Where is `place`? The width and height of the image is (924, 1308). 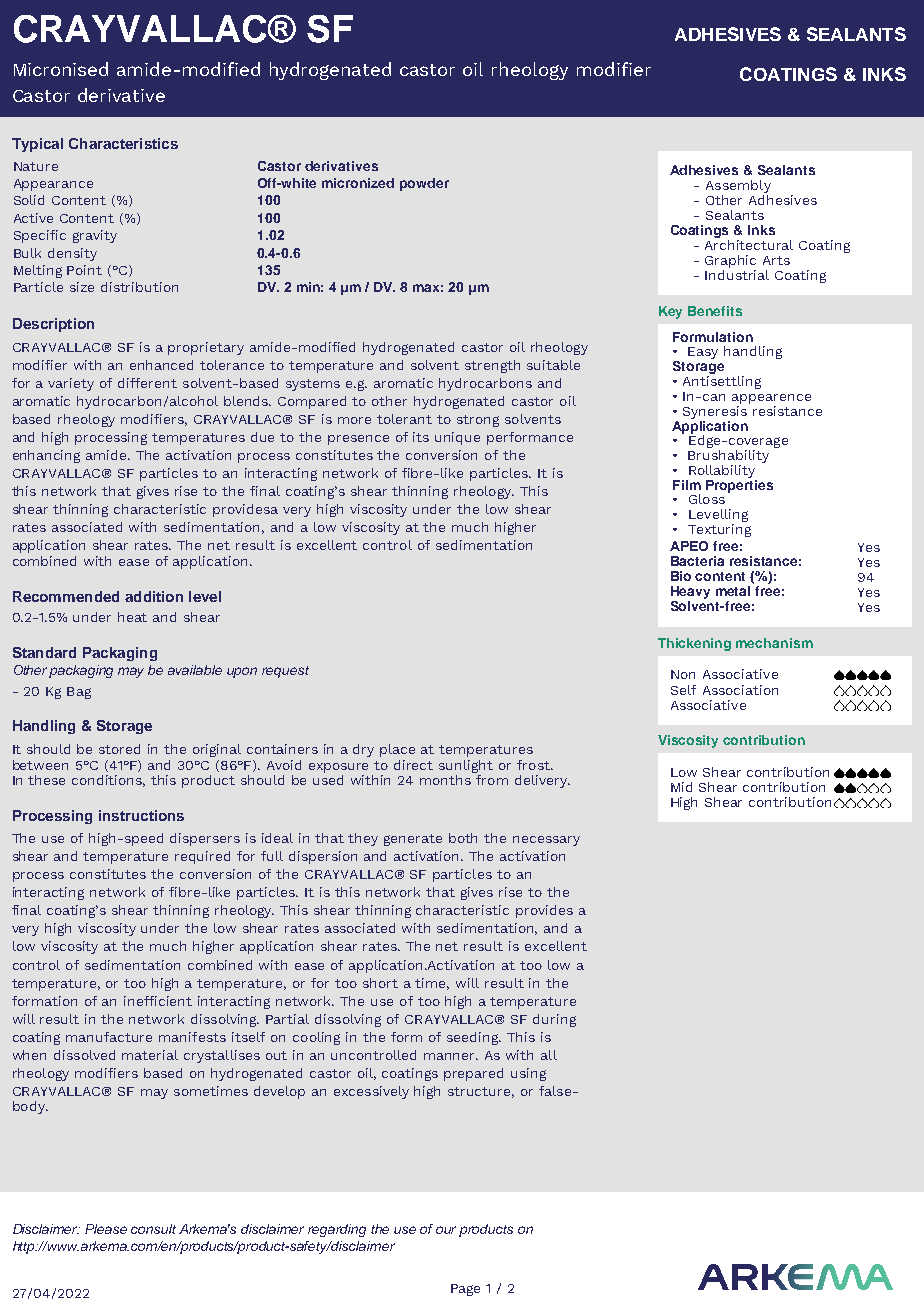
place is located at coordinates (397, 750).
